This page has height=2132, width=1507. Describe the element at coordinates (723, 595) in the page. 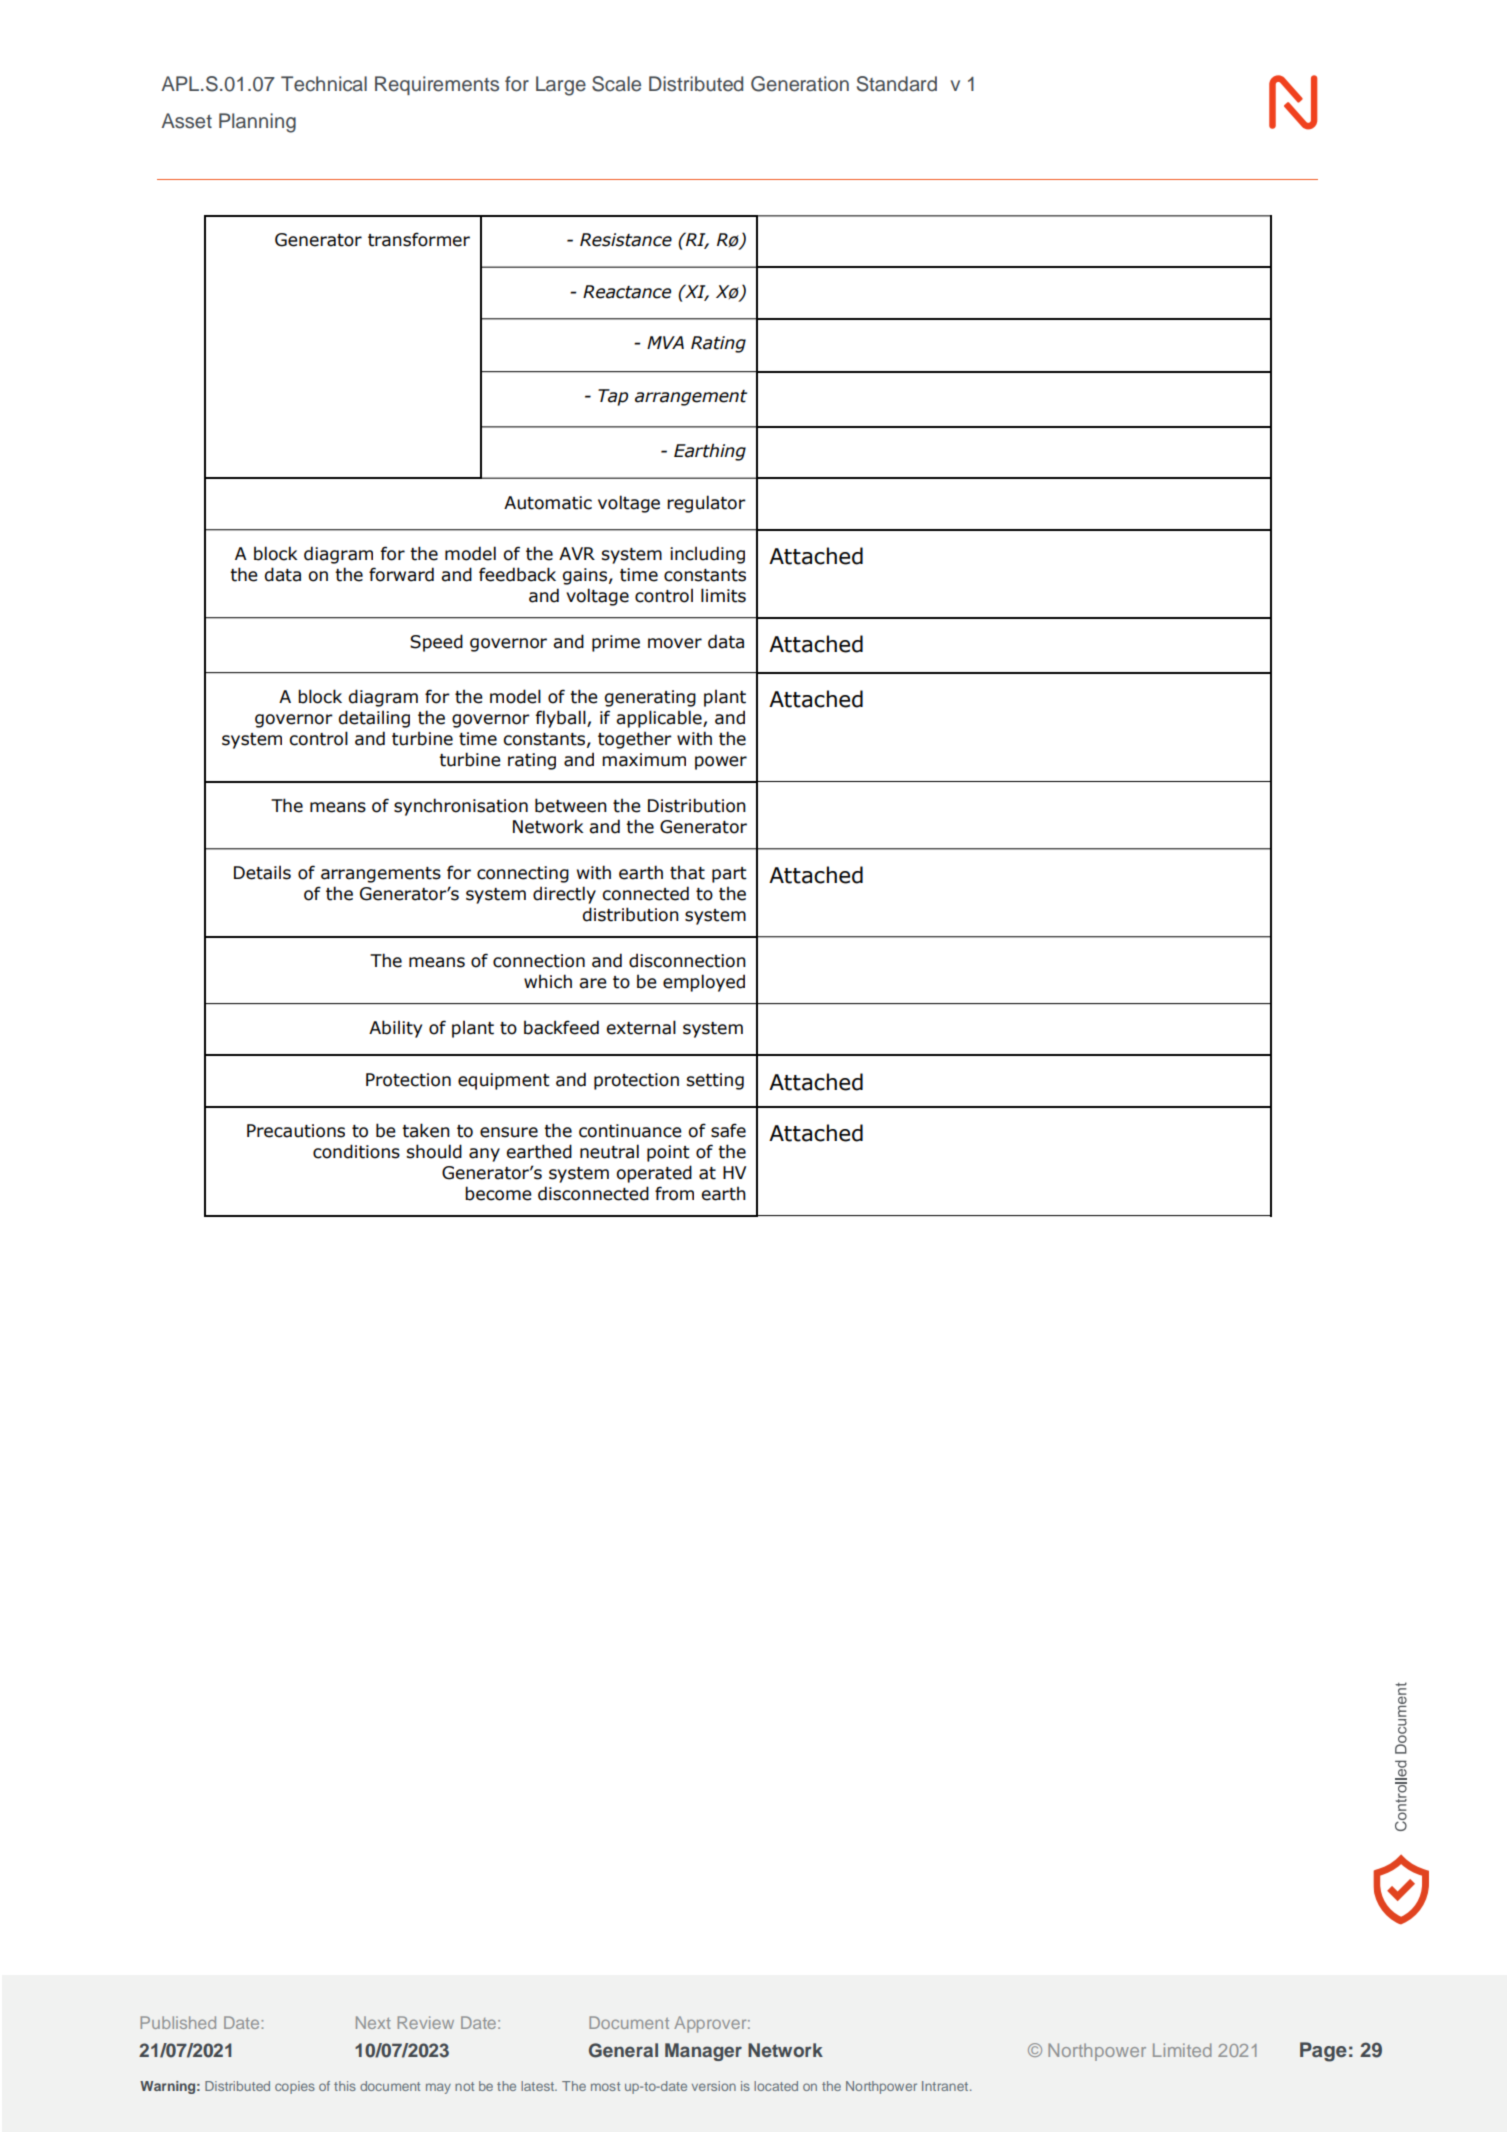

I see `limits` at that location.
